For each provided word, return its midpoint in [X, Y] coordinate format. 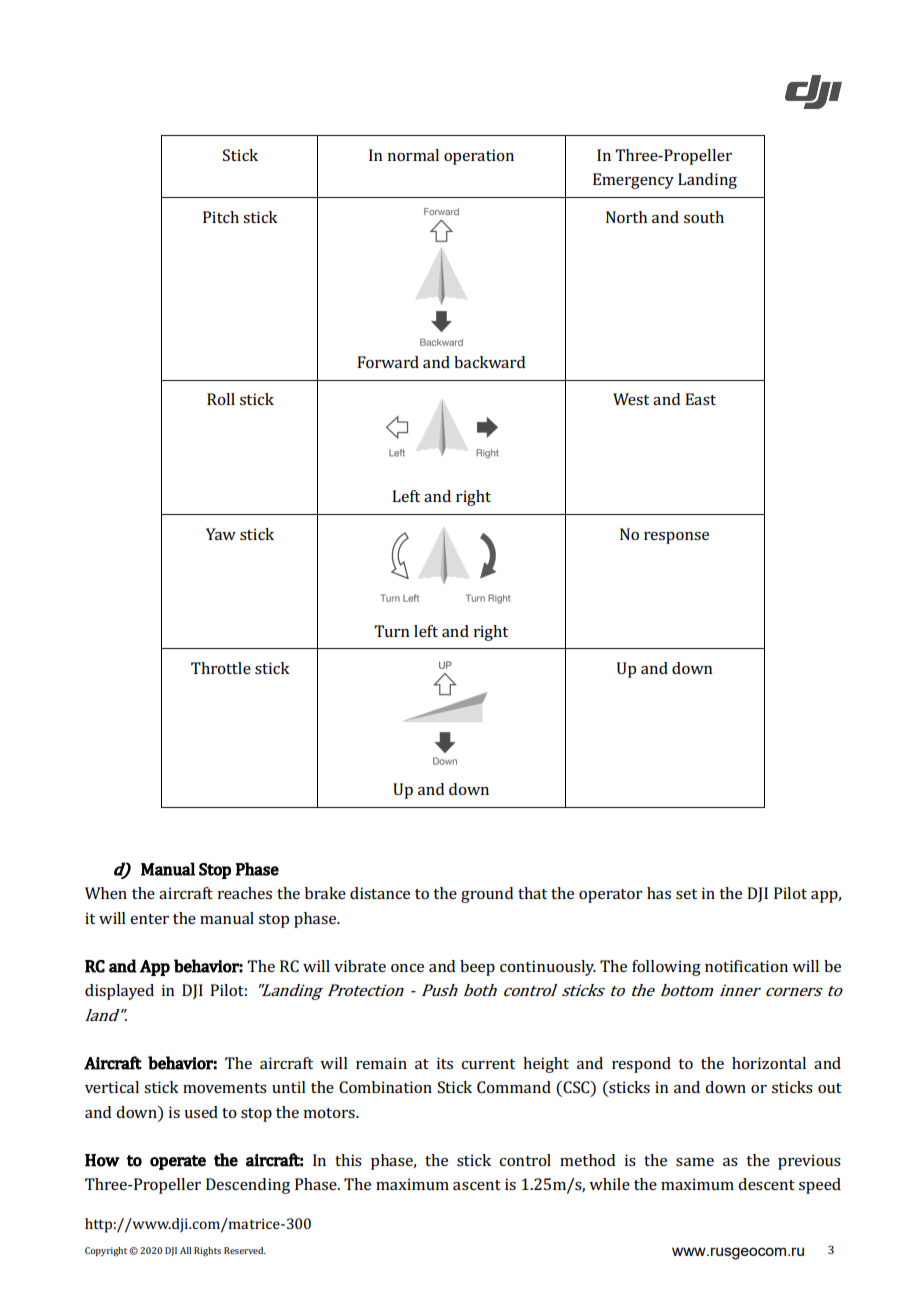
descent [766, 1184]
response [676, 538]
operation [479, 157]
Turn [391, 631]
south [704, 217]
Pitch [221, 217]
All [185, 1250]
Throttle [221, 668]
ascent [477, 1185]
